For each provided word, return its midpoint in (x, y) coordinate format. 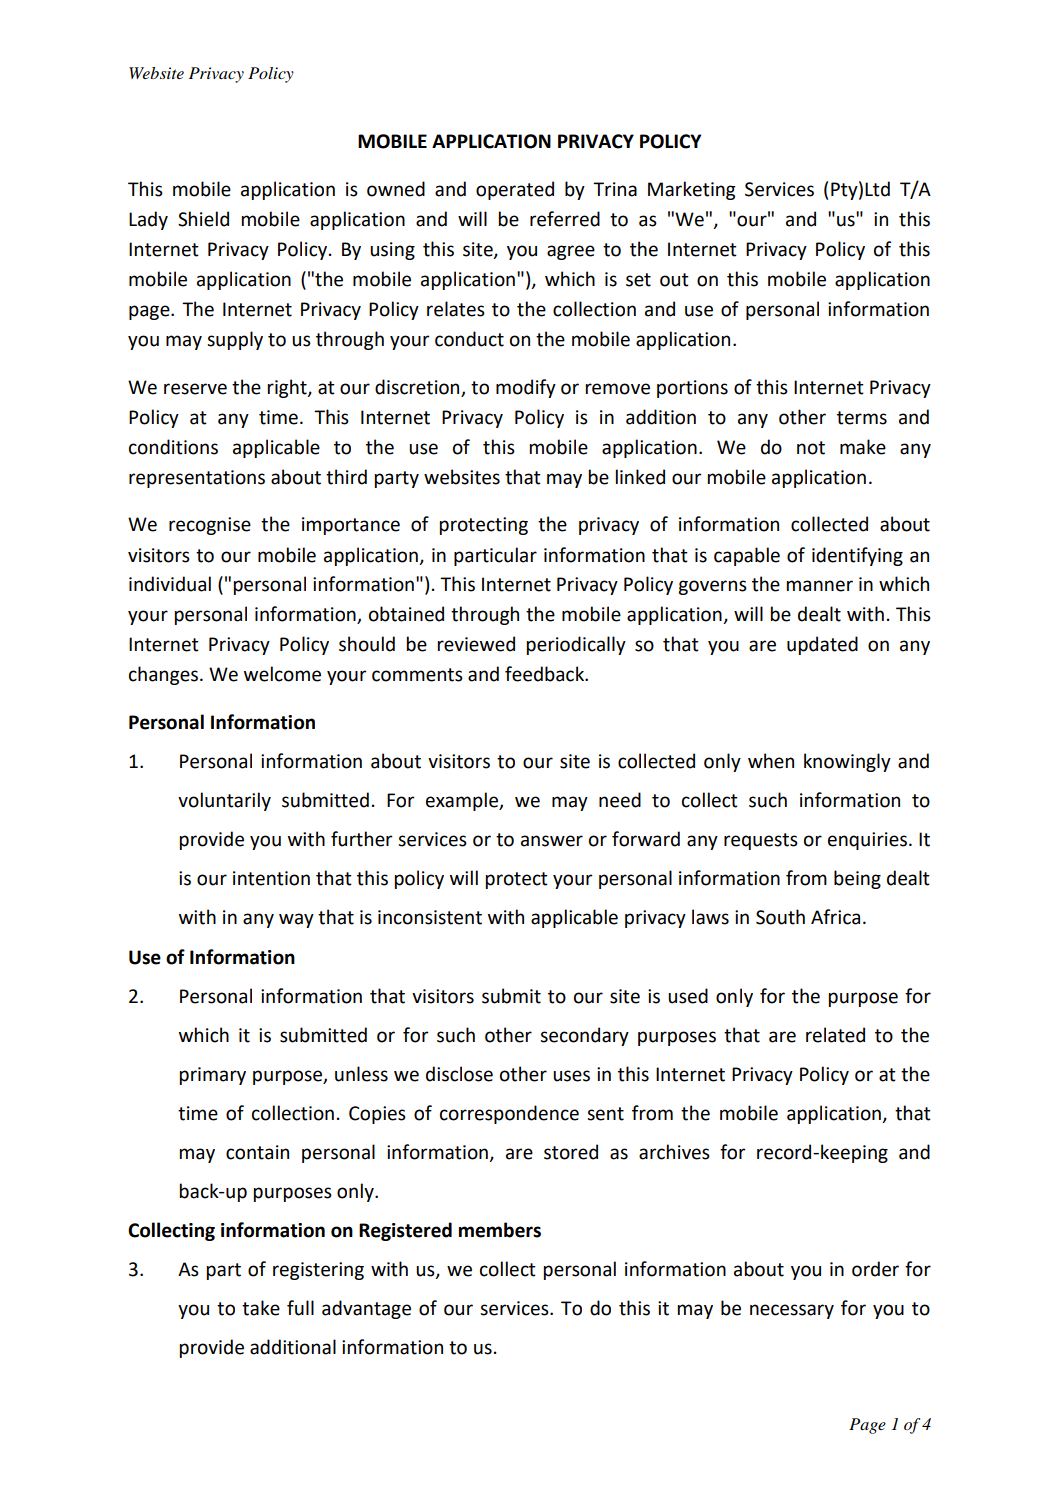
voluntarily (224, 801)
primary (213, 1076)
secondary (584, 1036)
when (771, 761)
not (811, 448)
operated (515, 190)
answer (552, 841)
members (500, 1230)
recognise (210, 526)
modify (526, 388)
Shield (203, 219)
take (261, 1308)
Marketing (691, 190)
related (835, 1035)
